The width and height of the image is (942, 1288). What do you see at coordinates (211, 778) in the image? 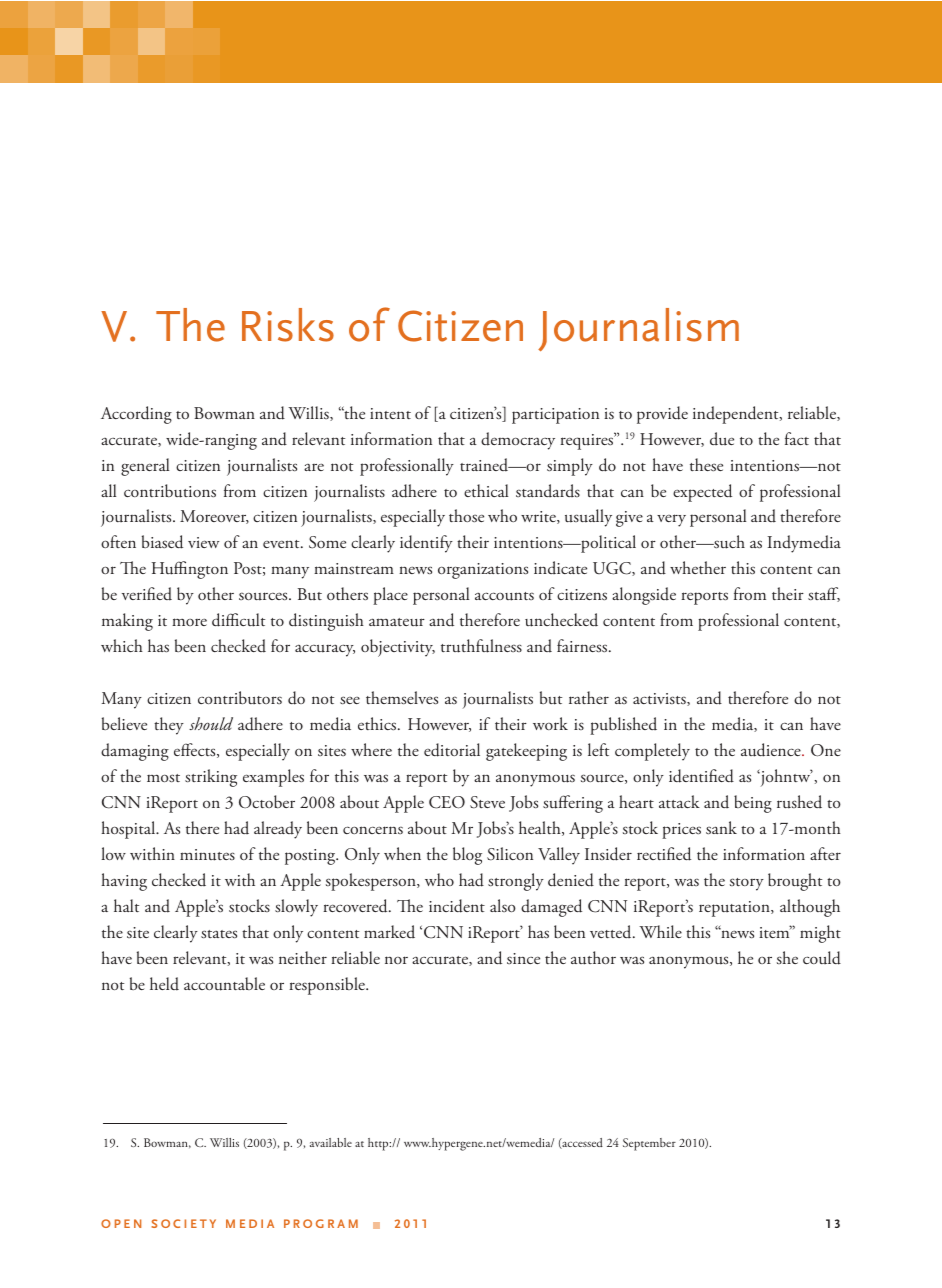
I see `striking` at bounding box center [211, 778].
